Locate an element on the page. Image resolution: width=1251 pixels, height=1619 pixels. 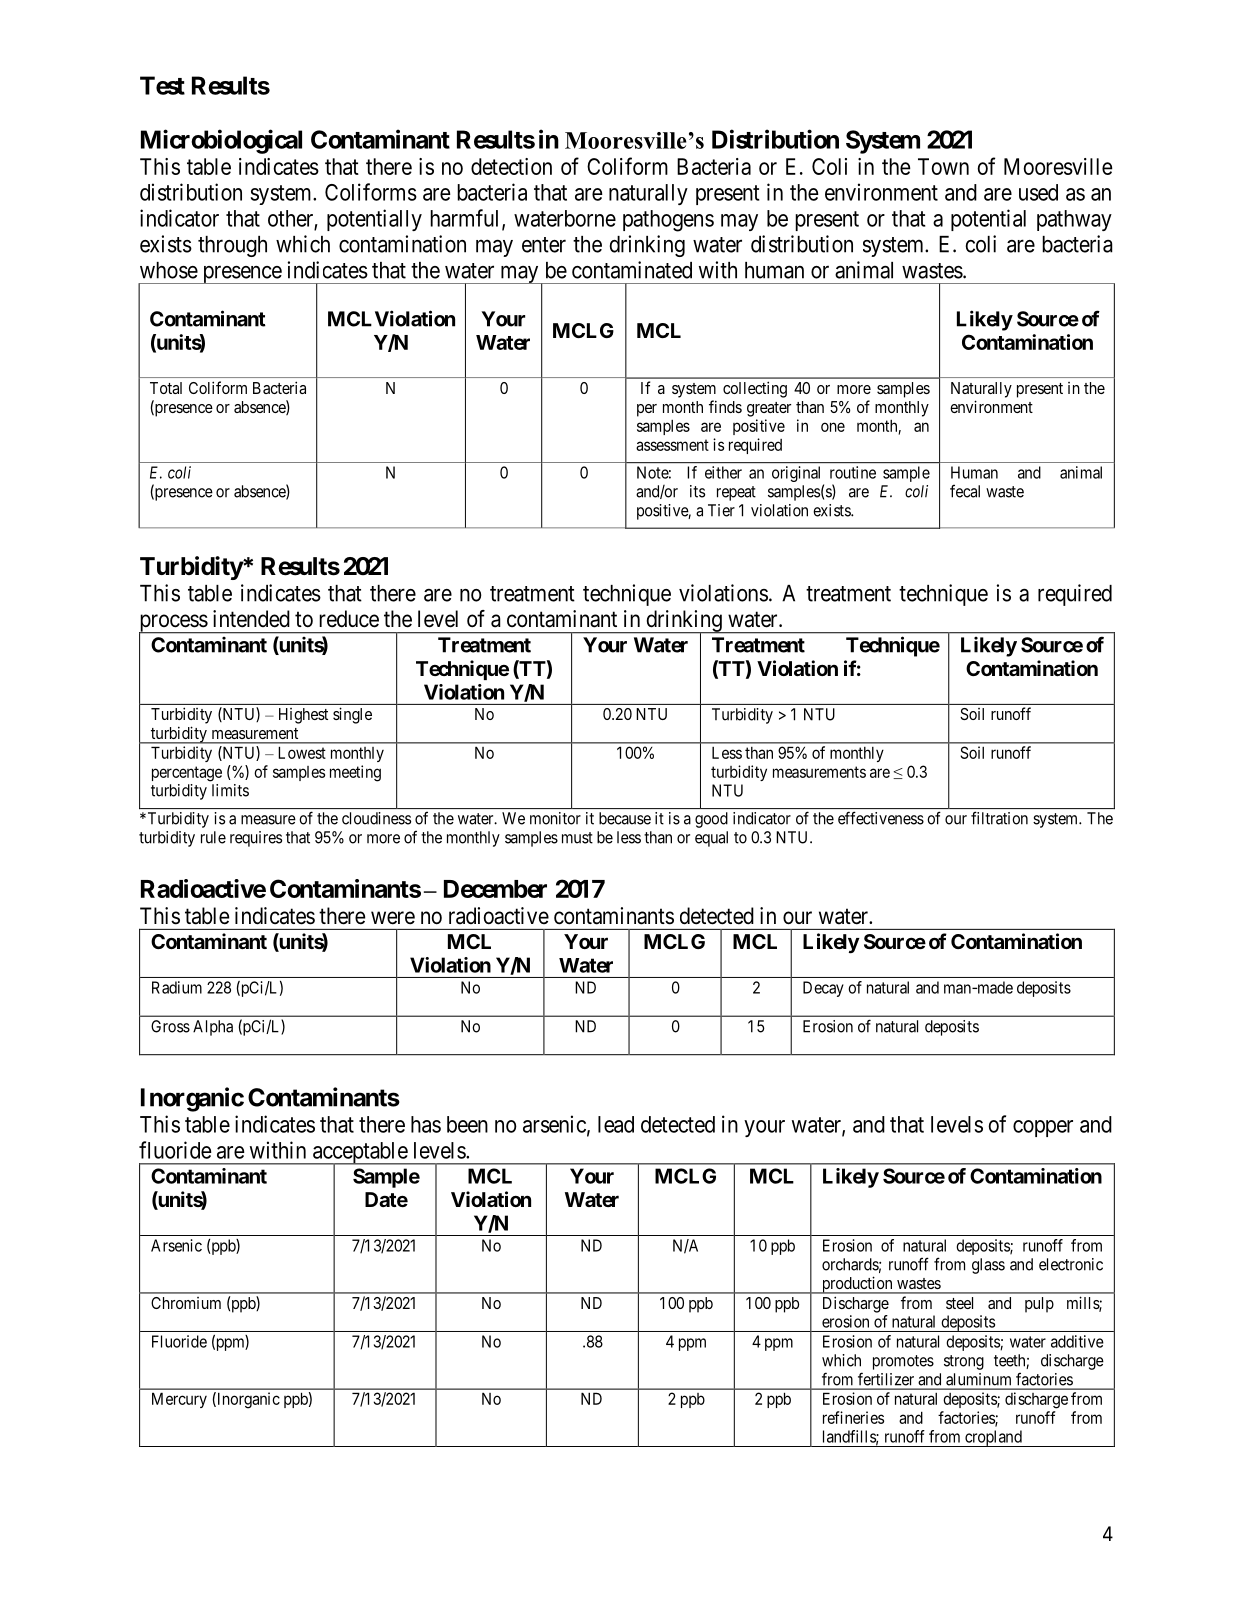
Decay is located at coordinates (823, 989).
